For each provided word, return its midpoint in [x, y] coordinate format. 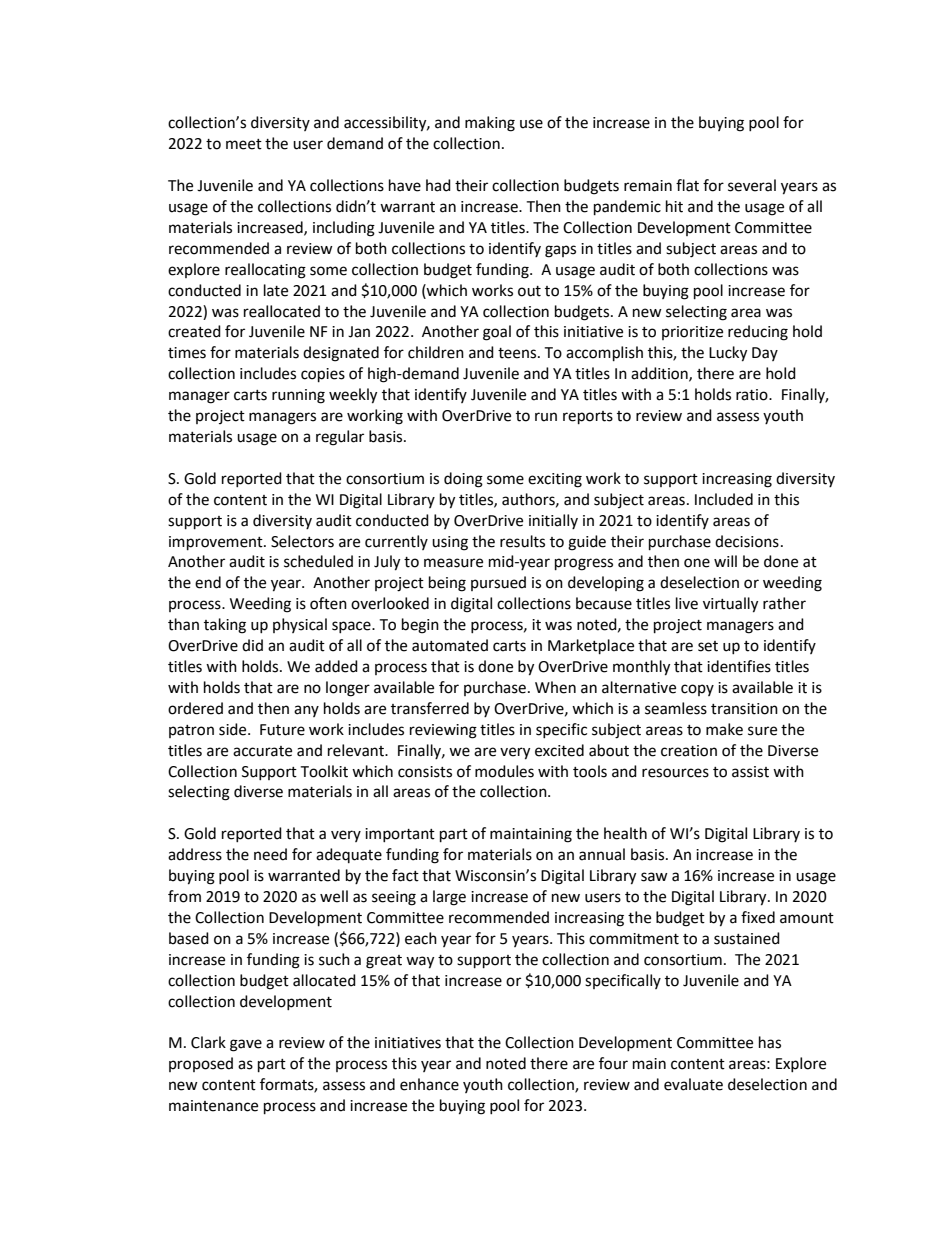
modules [504, 771]
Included [724, 499]
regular [340, 438]
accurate [262, 751]
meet [244, 144]
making [490, 124]
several [752, 185]
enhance [429, 1084]
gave [246, 1045]
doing [463, 480]
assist [750, 772]
